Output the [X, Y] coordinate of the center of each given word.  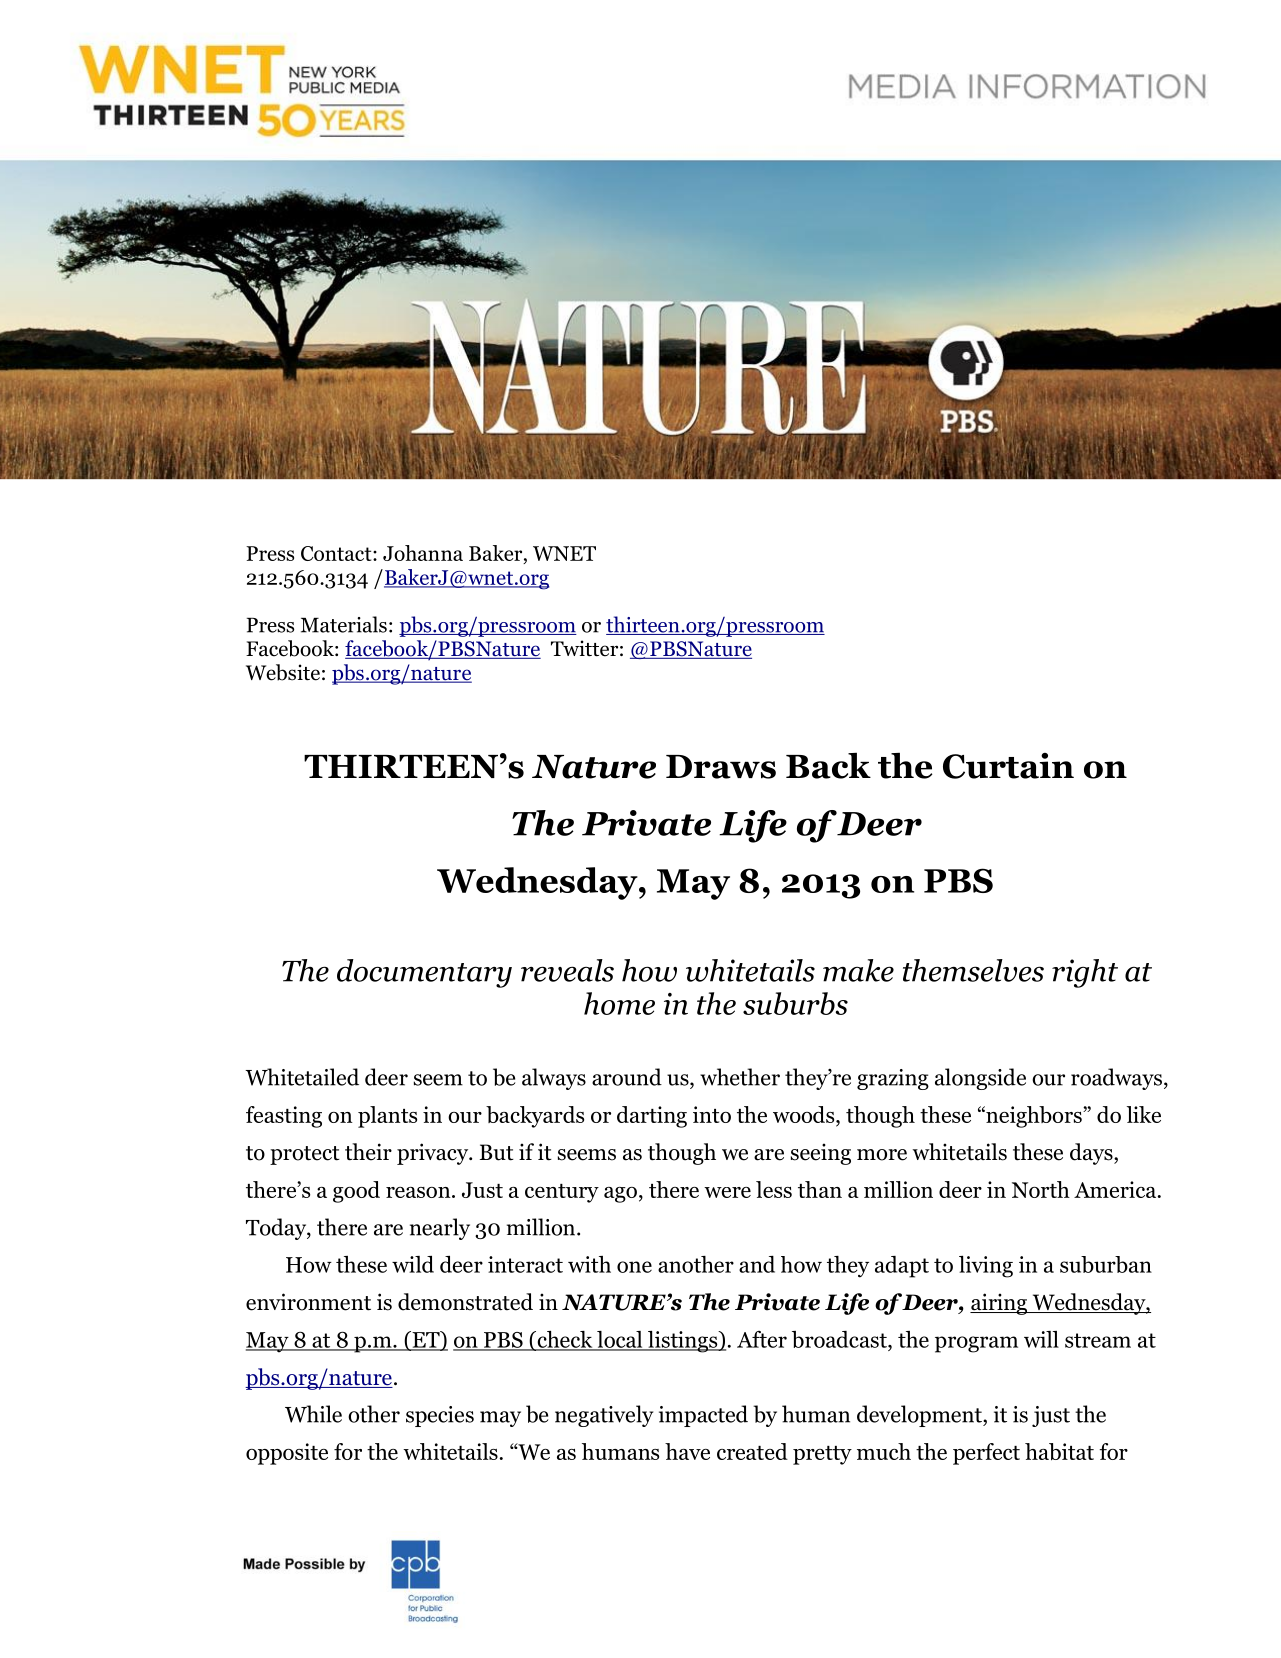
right [1085, 973]
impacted [703, 1416]
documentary [424, 973]
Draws [721, 767]
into [712, 1114]
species [440, 1416]
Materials [344, 624]
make [858, 970]
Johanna [423, 553]
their [368, 1152]
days [1092, 1154]
